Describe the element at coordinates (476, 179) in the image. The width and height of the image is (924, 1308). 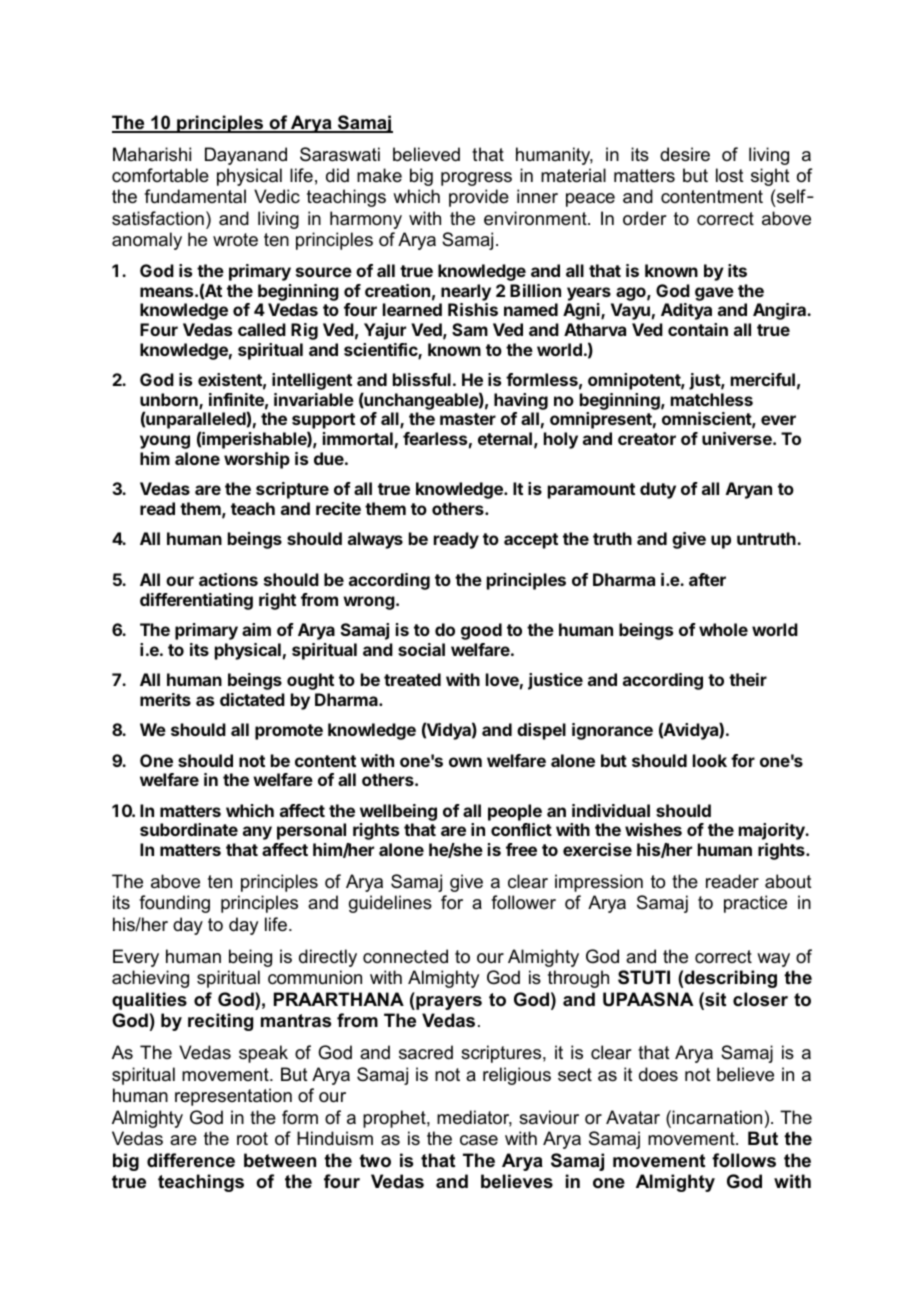
I see `progress` at that location.
